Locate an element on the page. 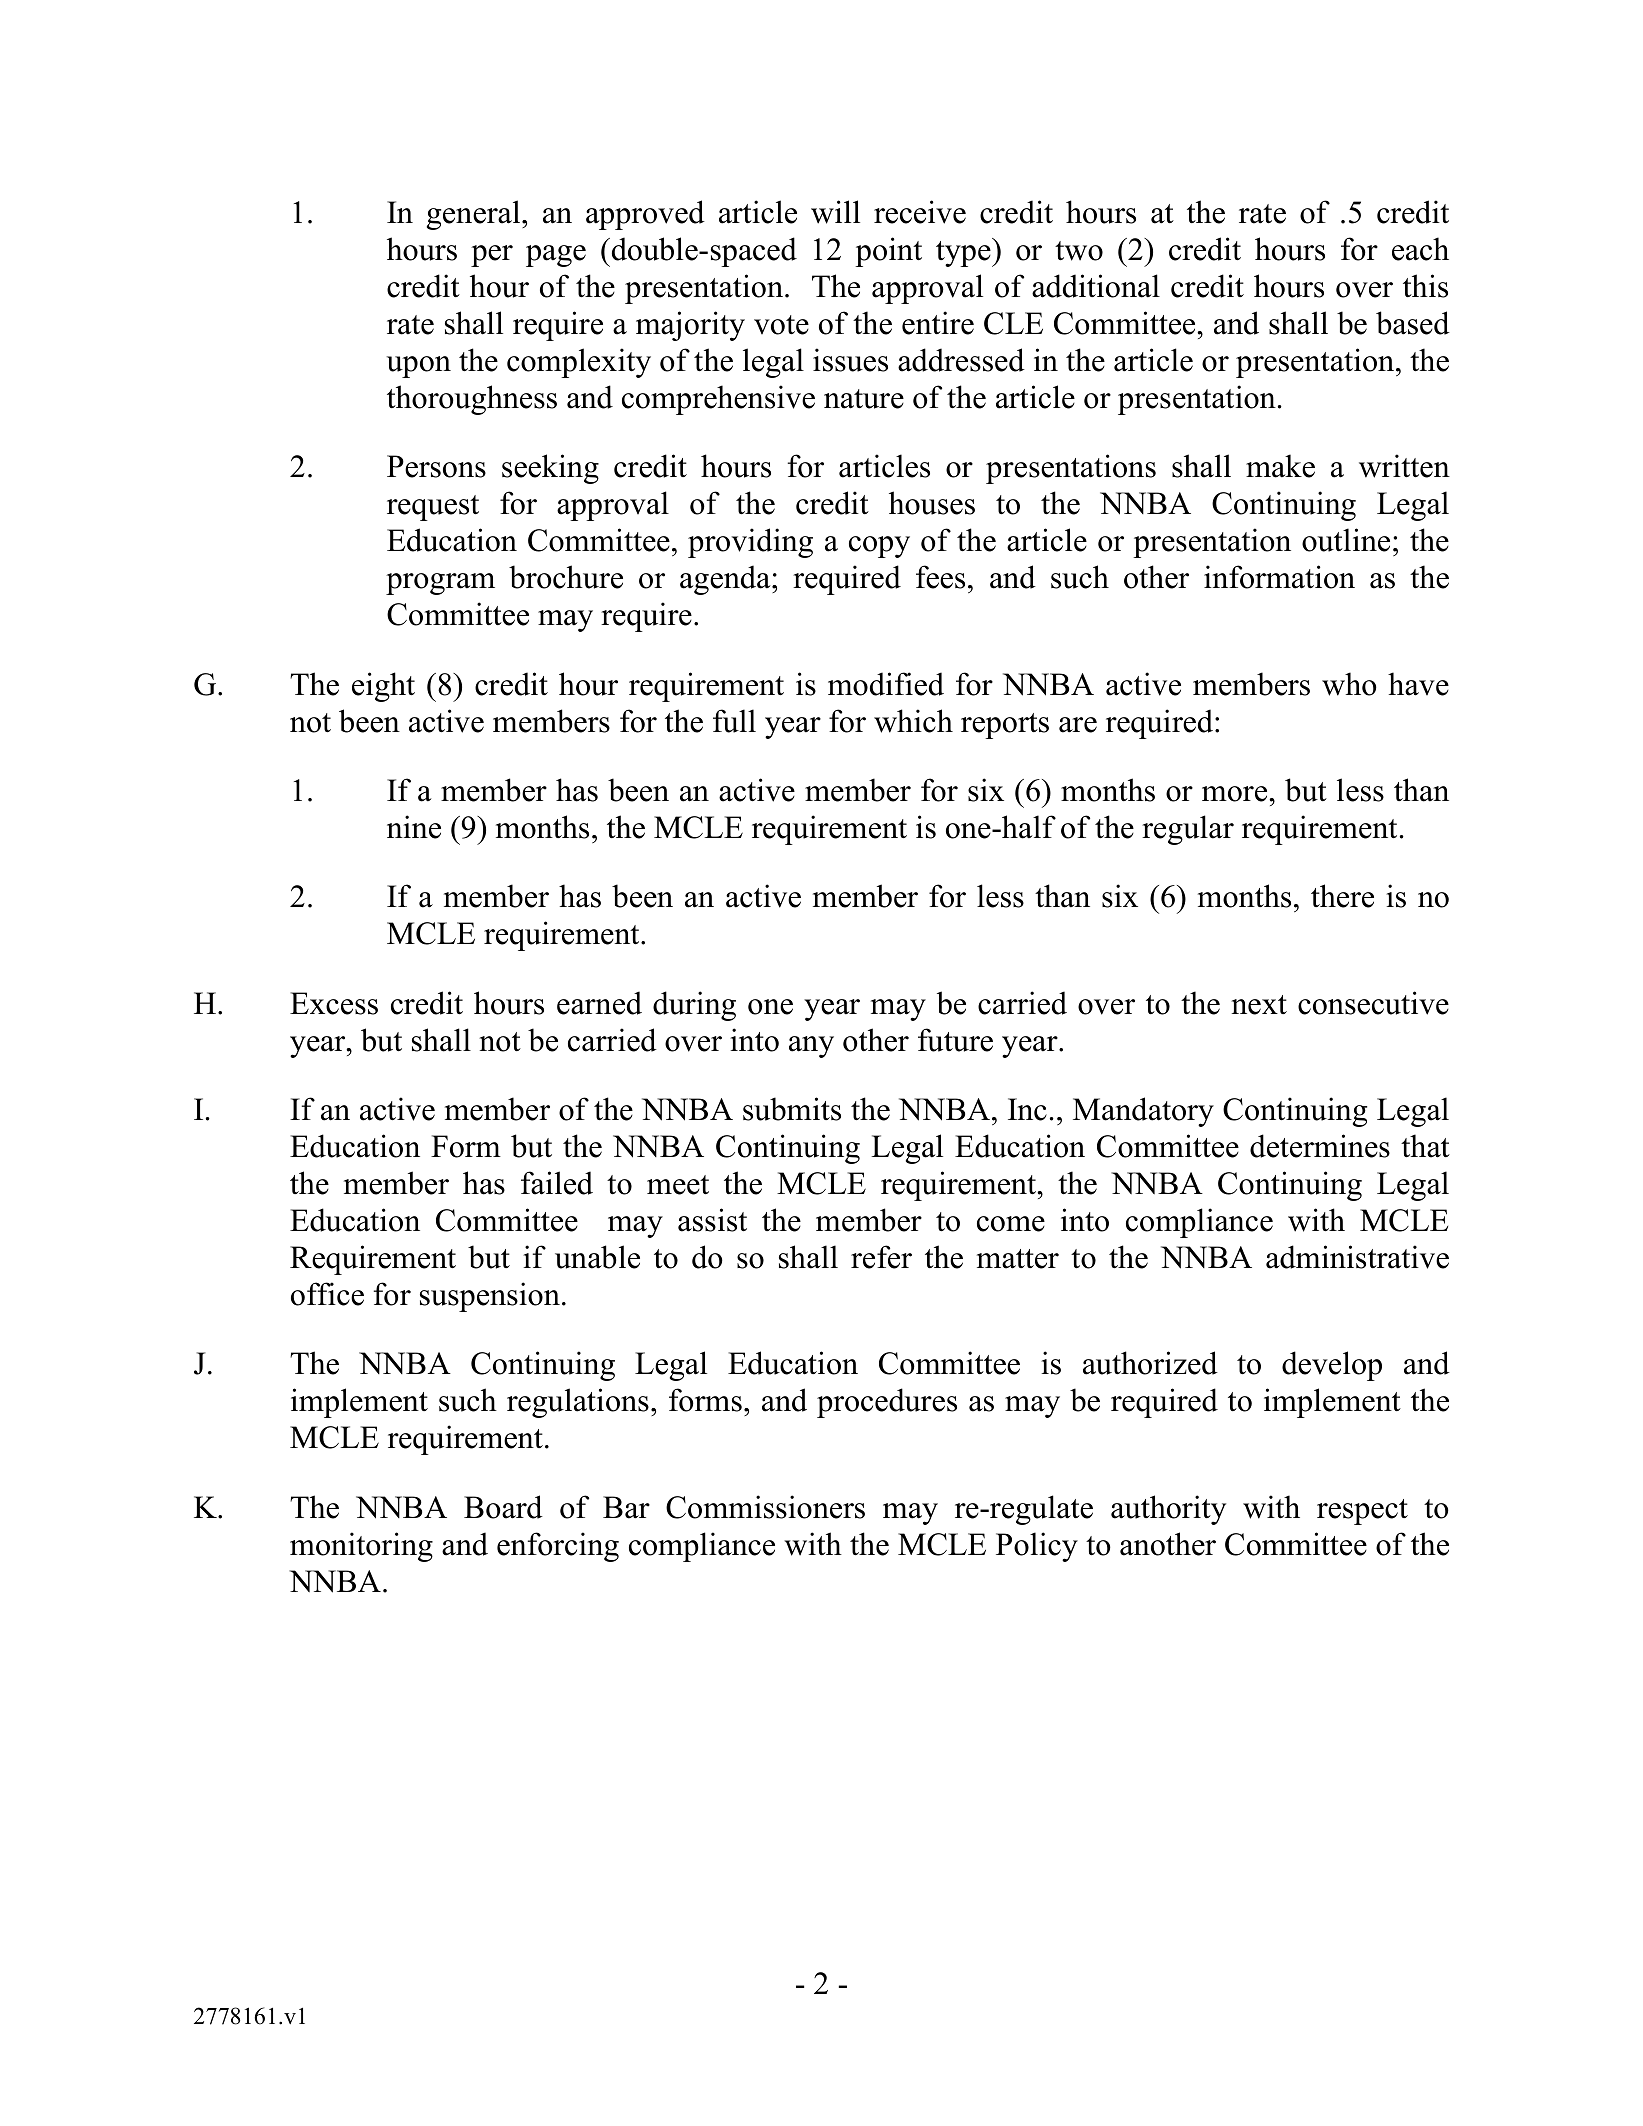 The width and height of the document is (1643, 2126). nine is located at coordinates (414, 827).
